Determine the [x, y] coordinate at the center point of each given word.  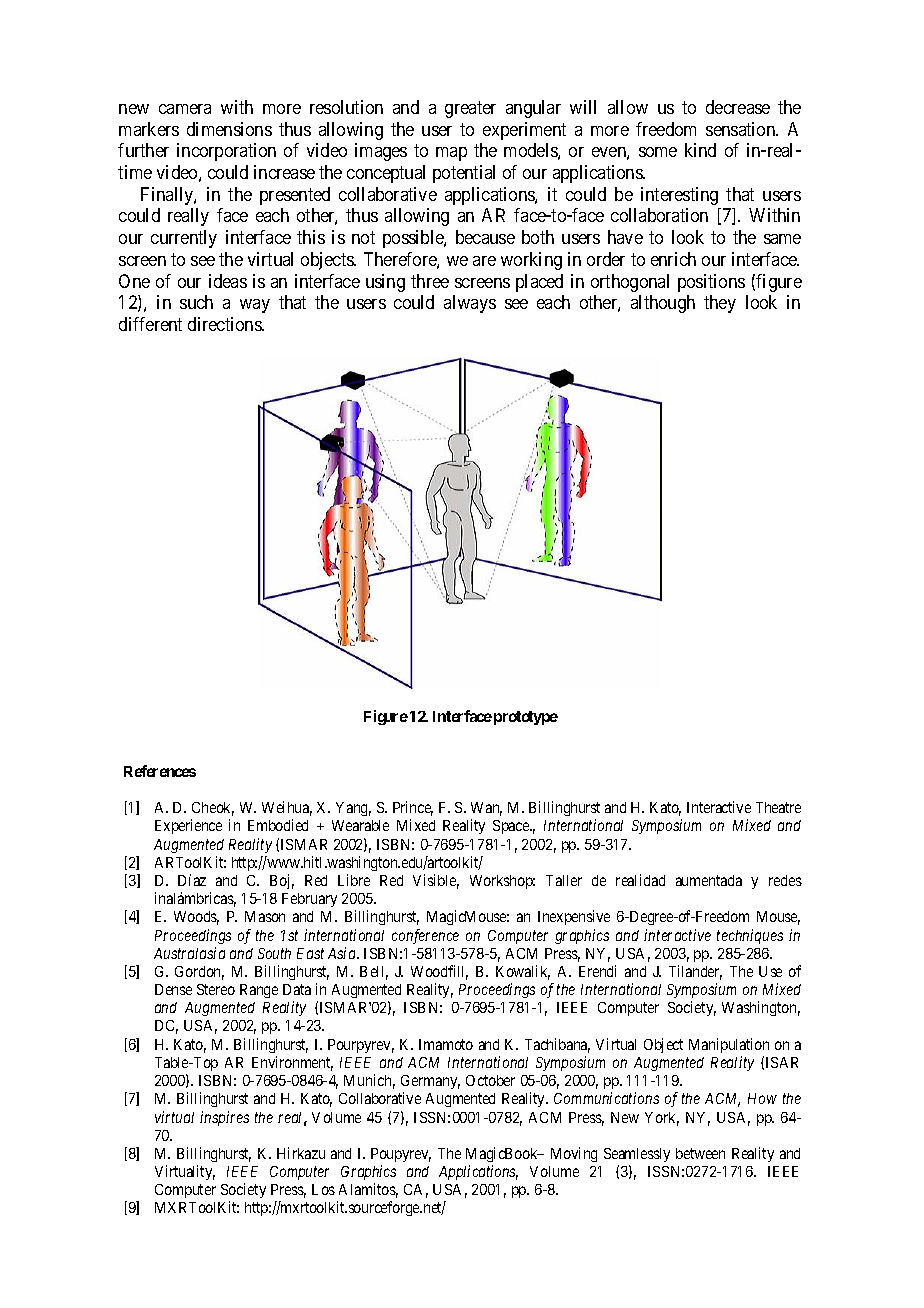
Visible [436, 881]
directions [225, 324]
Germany [430, 1082]
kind [700, 150]
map [451, 154]
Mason [265, 916]
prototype [526, 718]
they [720, 304]
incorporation [226, 152]
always [470, 304]
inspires [224, 1118]
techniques [750, 936]
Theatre [778, 807]
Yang [353, 809]
